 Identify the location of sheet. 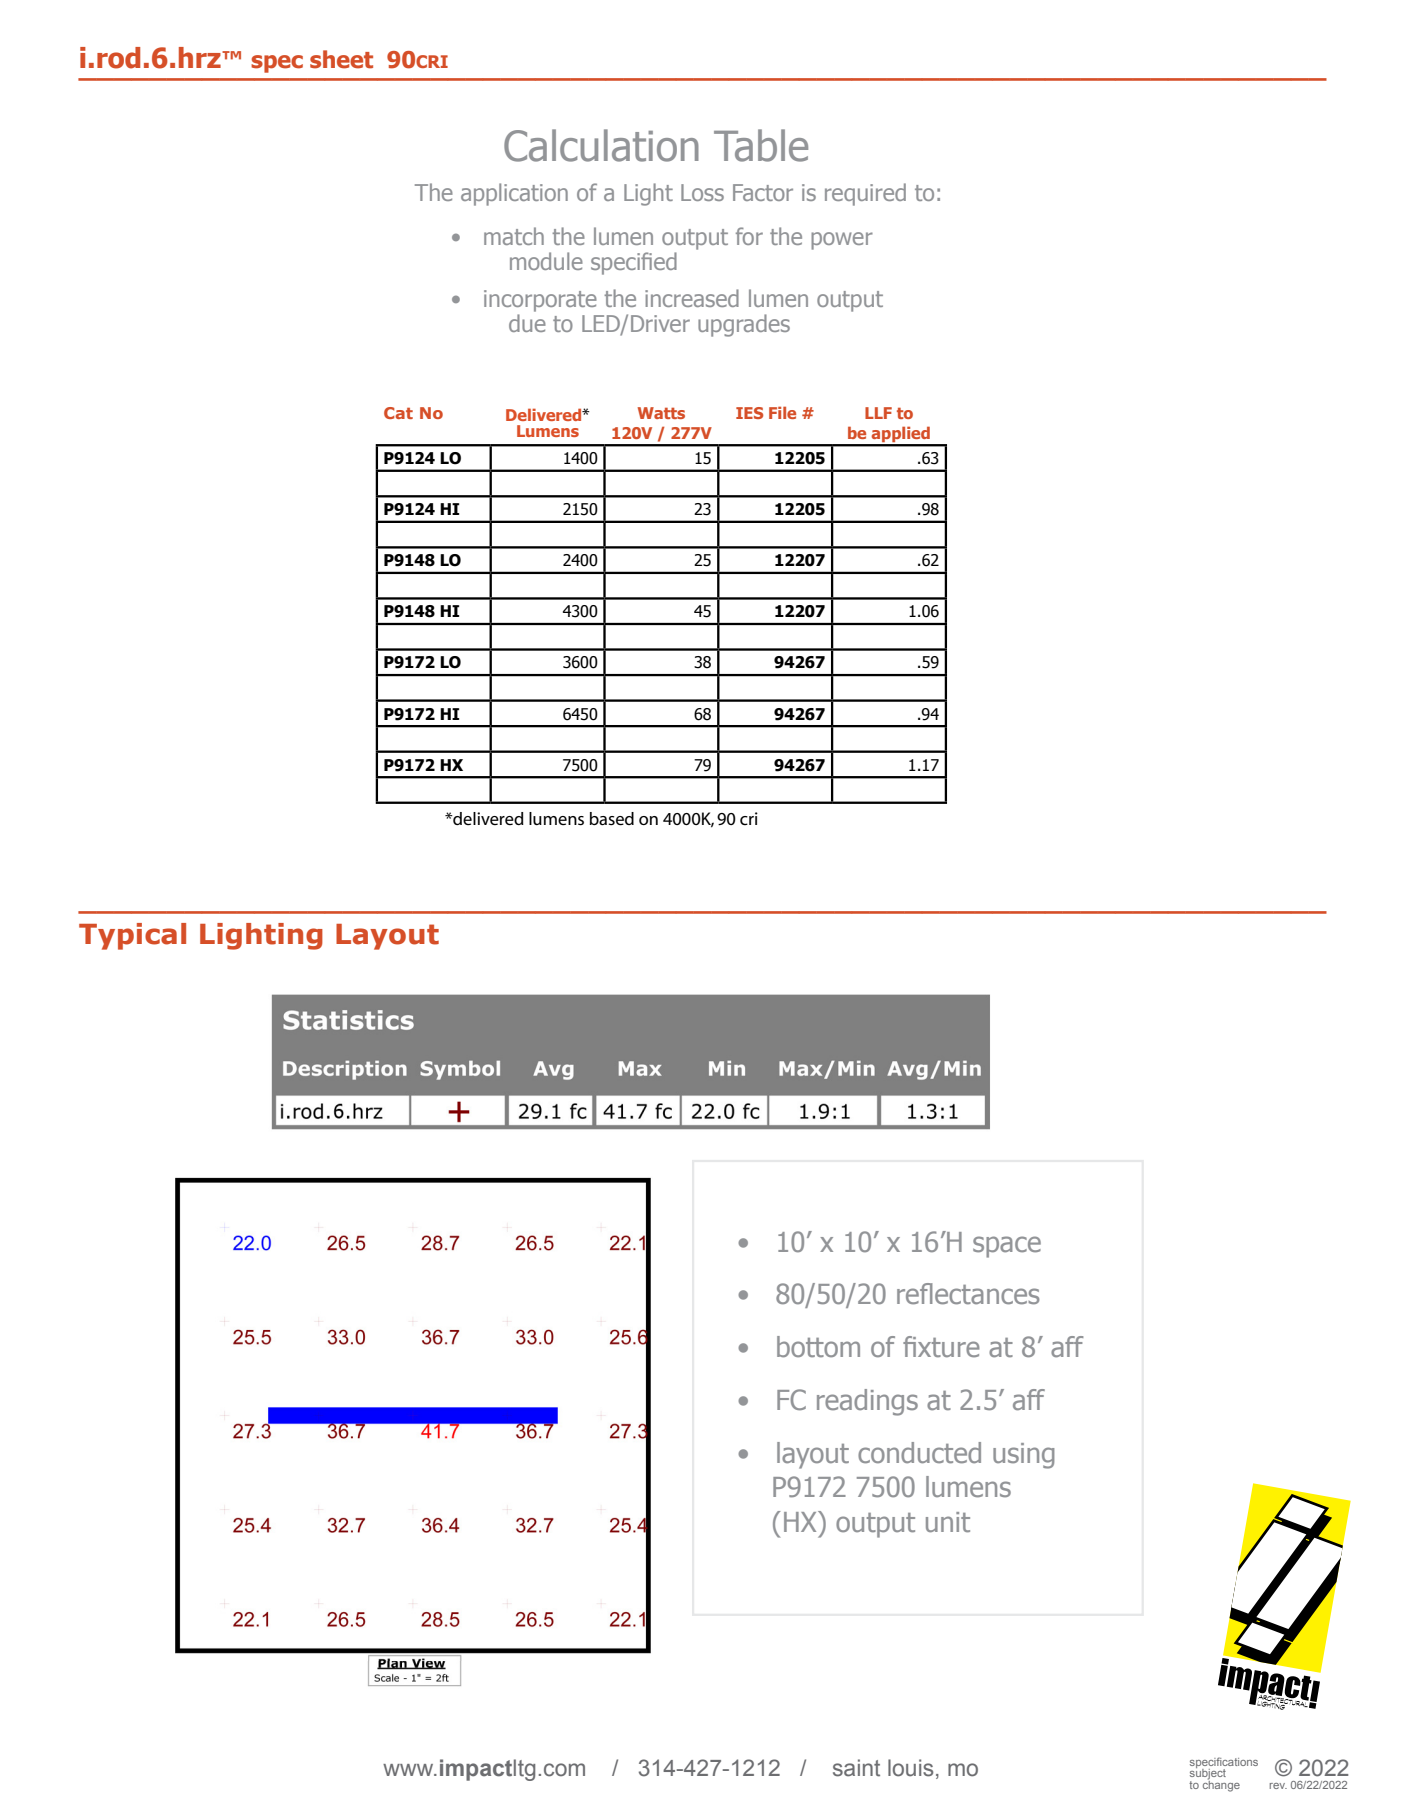
(341, 59).
